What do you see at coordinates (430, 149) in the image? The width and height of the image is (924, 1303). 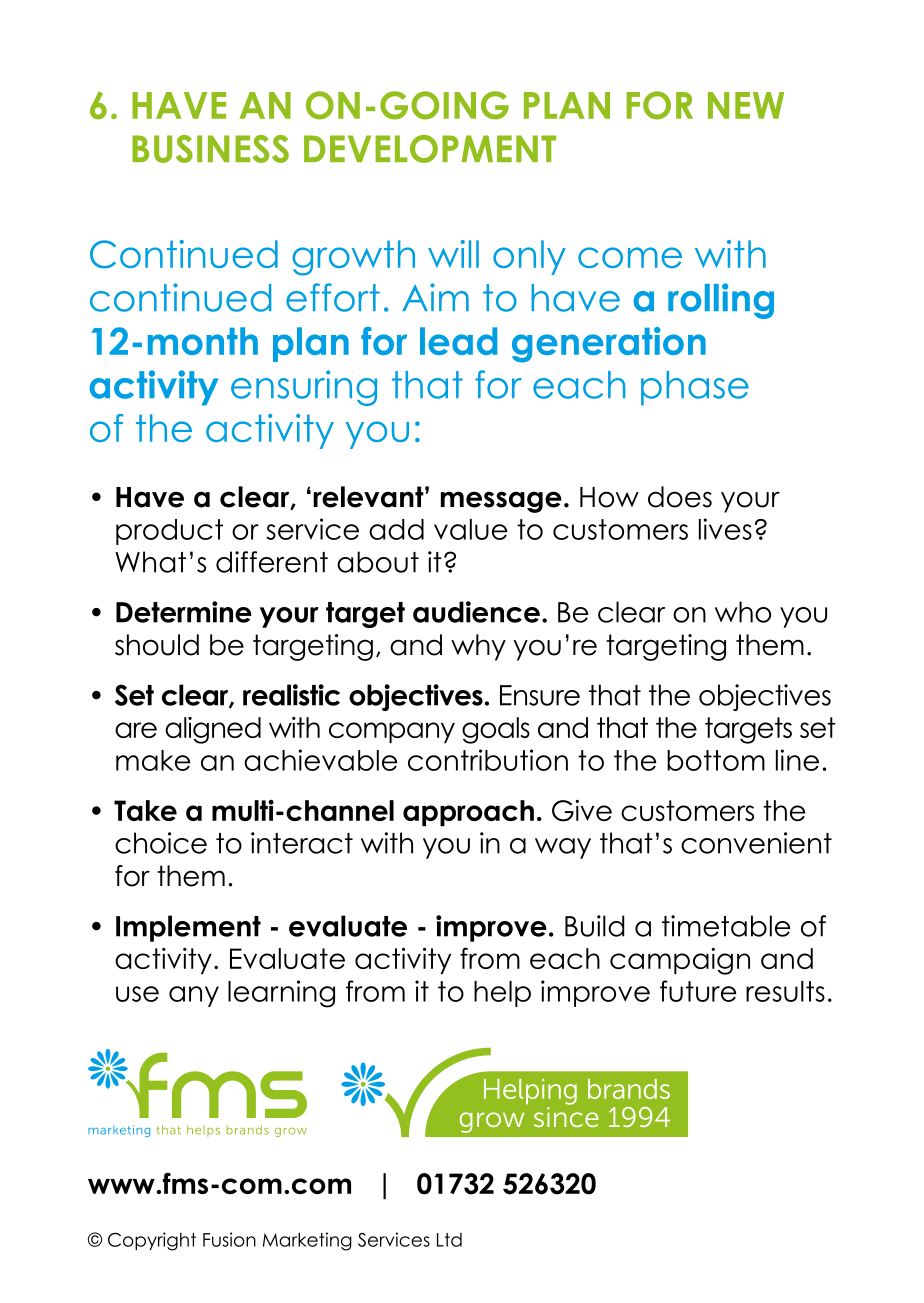 I see `DEVELOPMENT` at bounding box center [430, 149].
